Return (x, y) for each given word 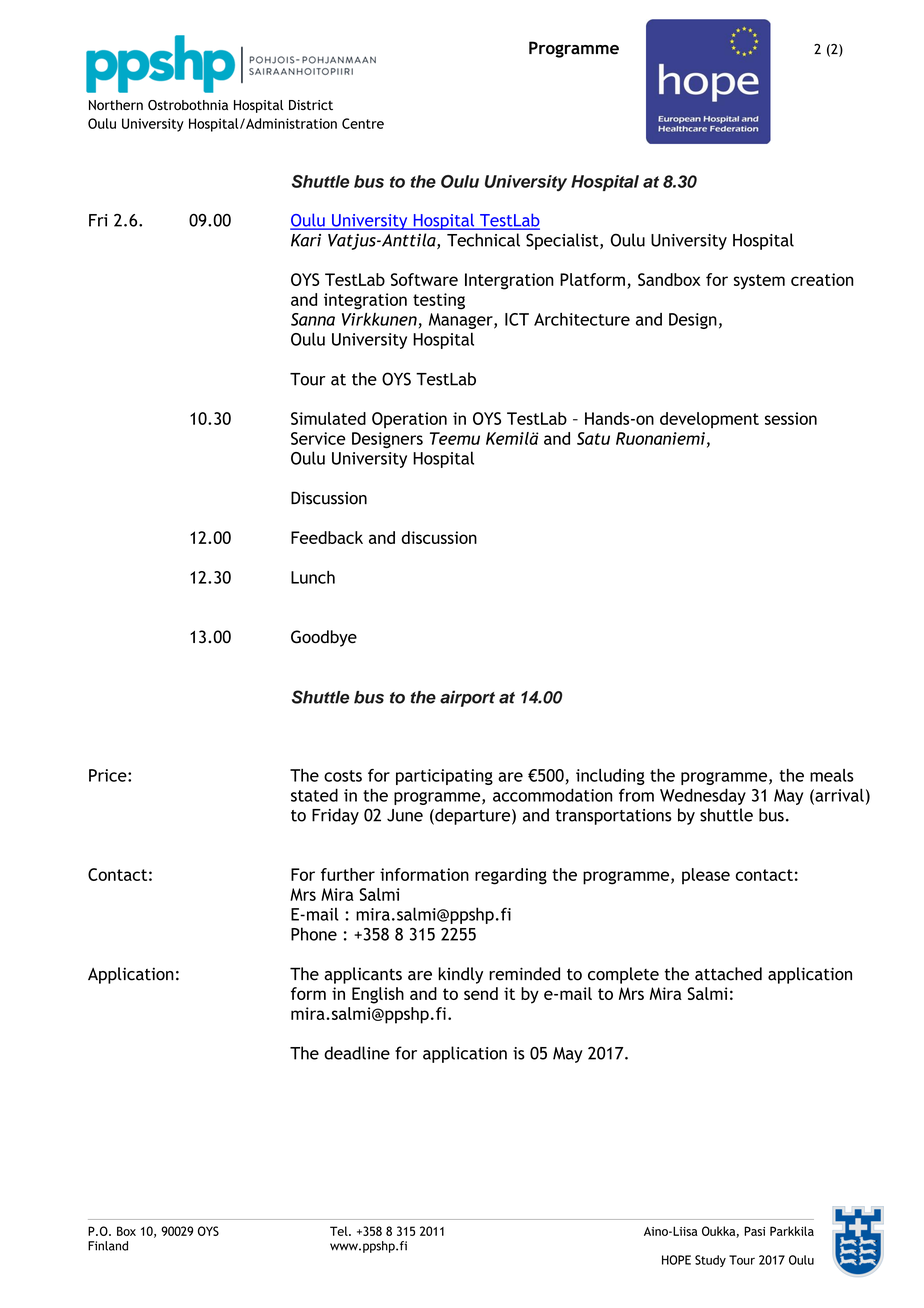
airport (467, 698)
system (759, 282)
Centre (363, 123)
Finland (108, 1246)
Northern (116, 105)
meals (832, 775)
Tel (340, 1231)
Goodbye (324, 638)
